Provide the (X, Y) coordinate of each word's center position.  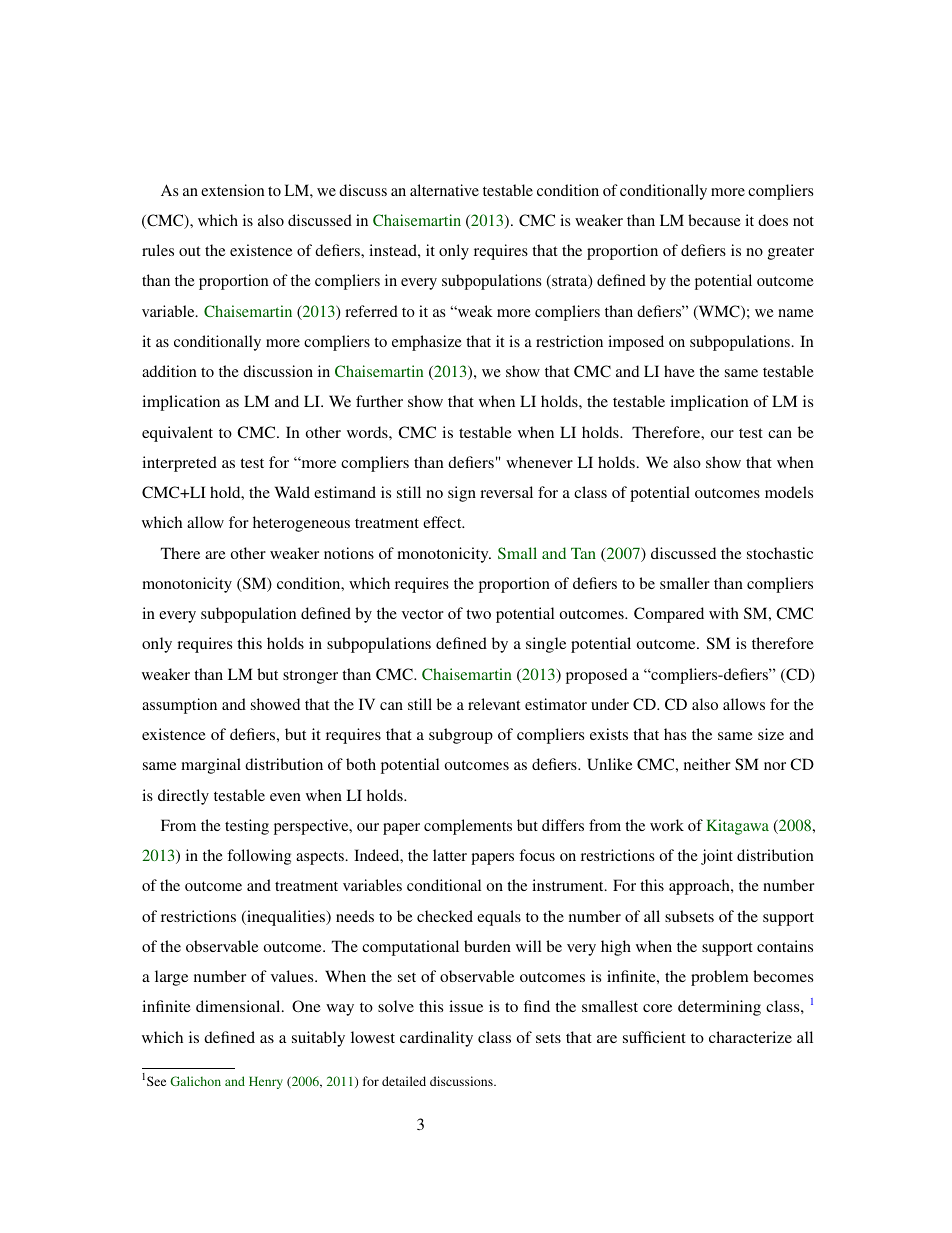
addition (169, 371)
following (259, 857)
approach (700, 887)
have (679, 371)
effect (443, 522)
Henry (266, 1082)
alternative (444, 190)
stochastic (780, 553)
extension (233, 190)
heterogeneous (301, 524)
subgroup (461, 736)
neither (707, 764)
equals (499, 918)
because (714, 220)
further (379, 401)
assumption (179, 706)
